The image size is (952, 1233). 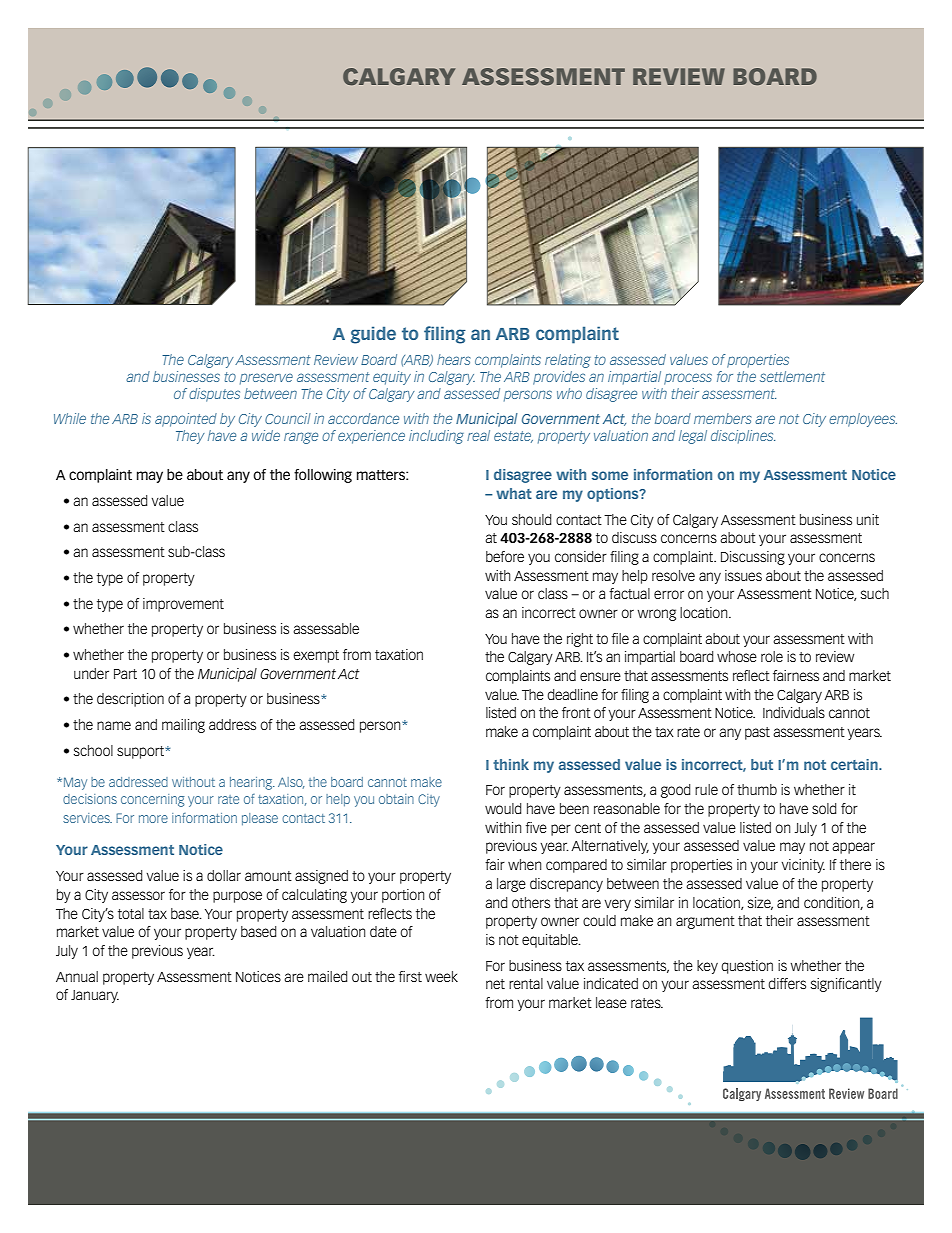 What do you see at coordinates (95, 996) in the screenshot?
I see `January` at bounding box center [95, 996].
